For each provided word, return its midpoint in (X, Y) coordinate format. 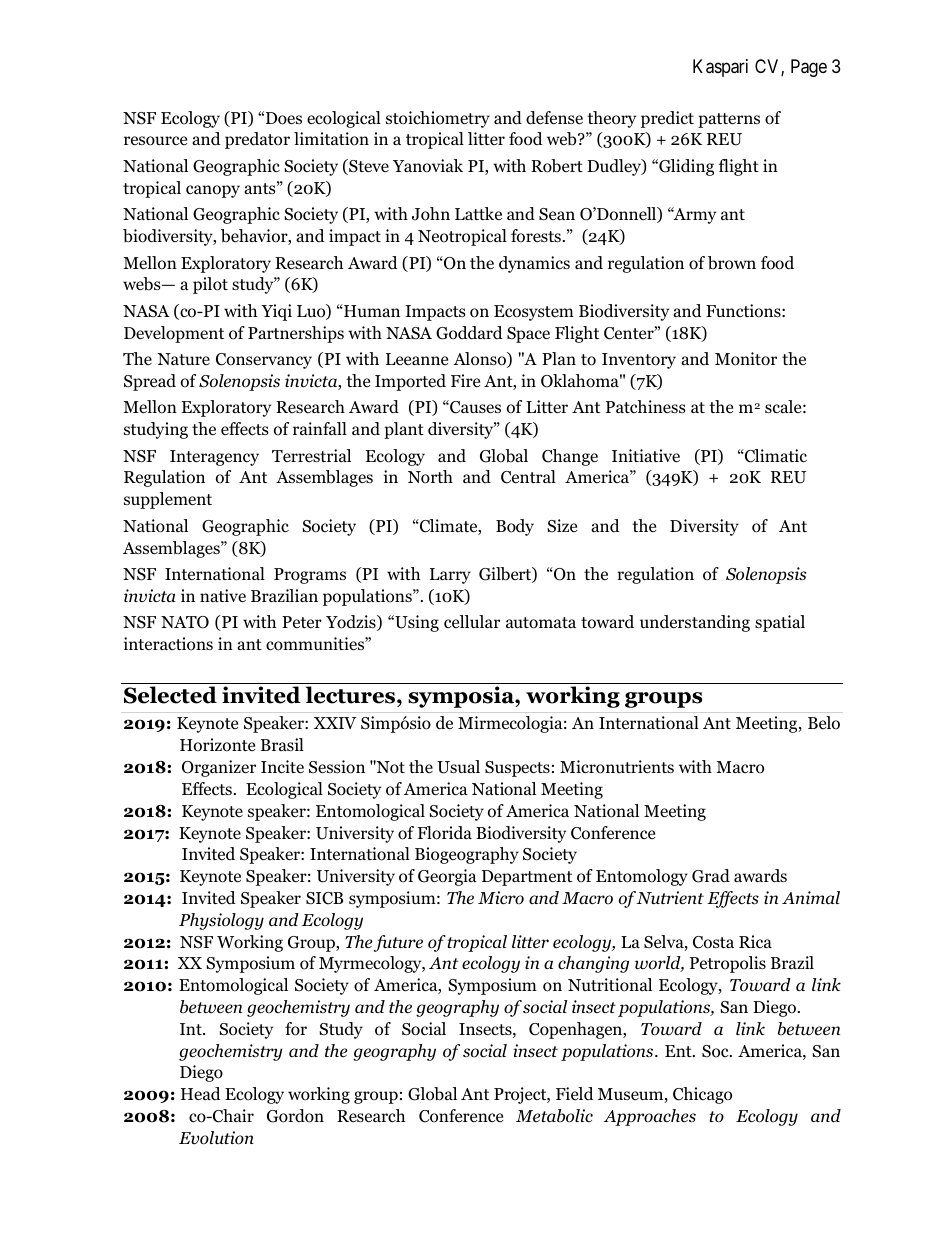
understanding (695, 623)
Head (201, 1094)
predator (257, 140)
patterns (729, 120)
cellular (472, 621)
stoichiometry (438, 119)
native (223, 596)
